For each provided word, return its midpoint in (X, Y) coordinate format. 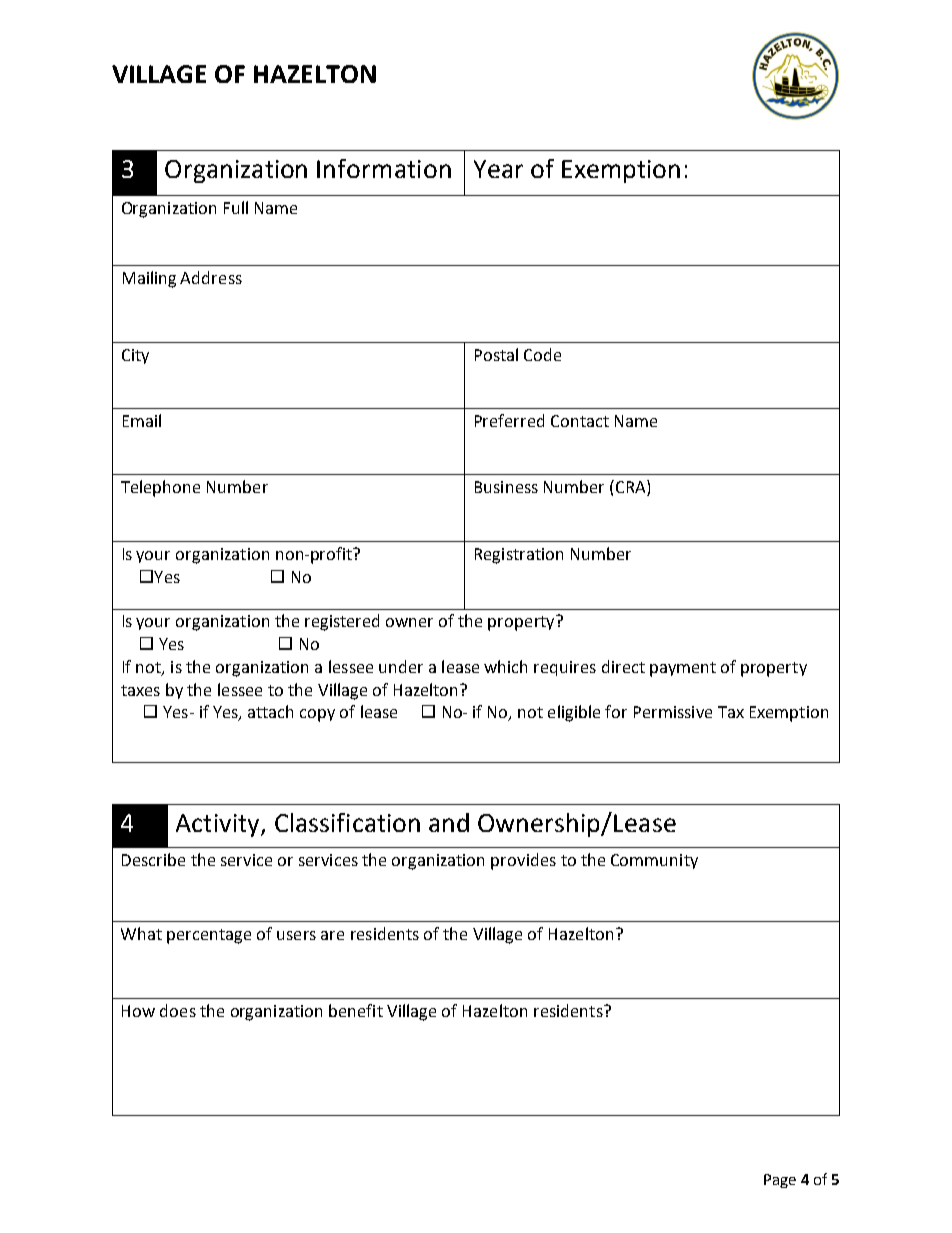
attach (270, 711)
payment (683, 669)
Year (498, 169)
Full (236, 207)
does (178, 1010)
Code (542, 354)
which (505, 666)
